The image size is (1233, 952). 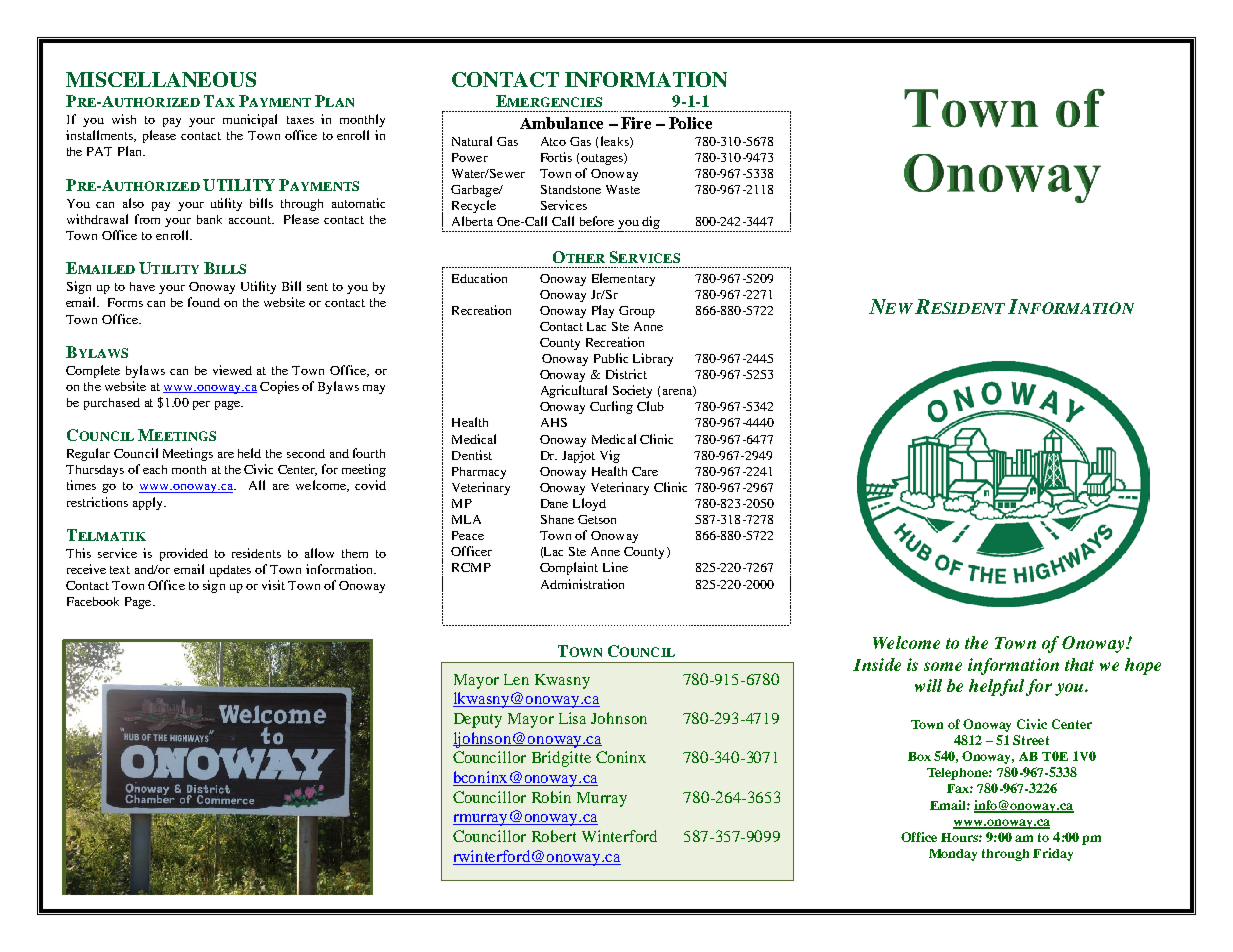 What do you see at coordinates (636, 123) in the image?
I see `Fire` at bounding box center [636, 123].
